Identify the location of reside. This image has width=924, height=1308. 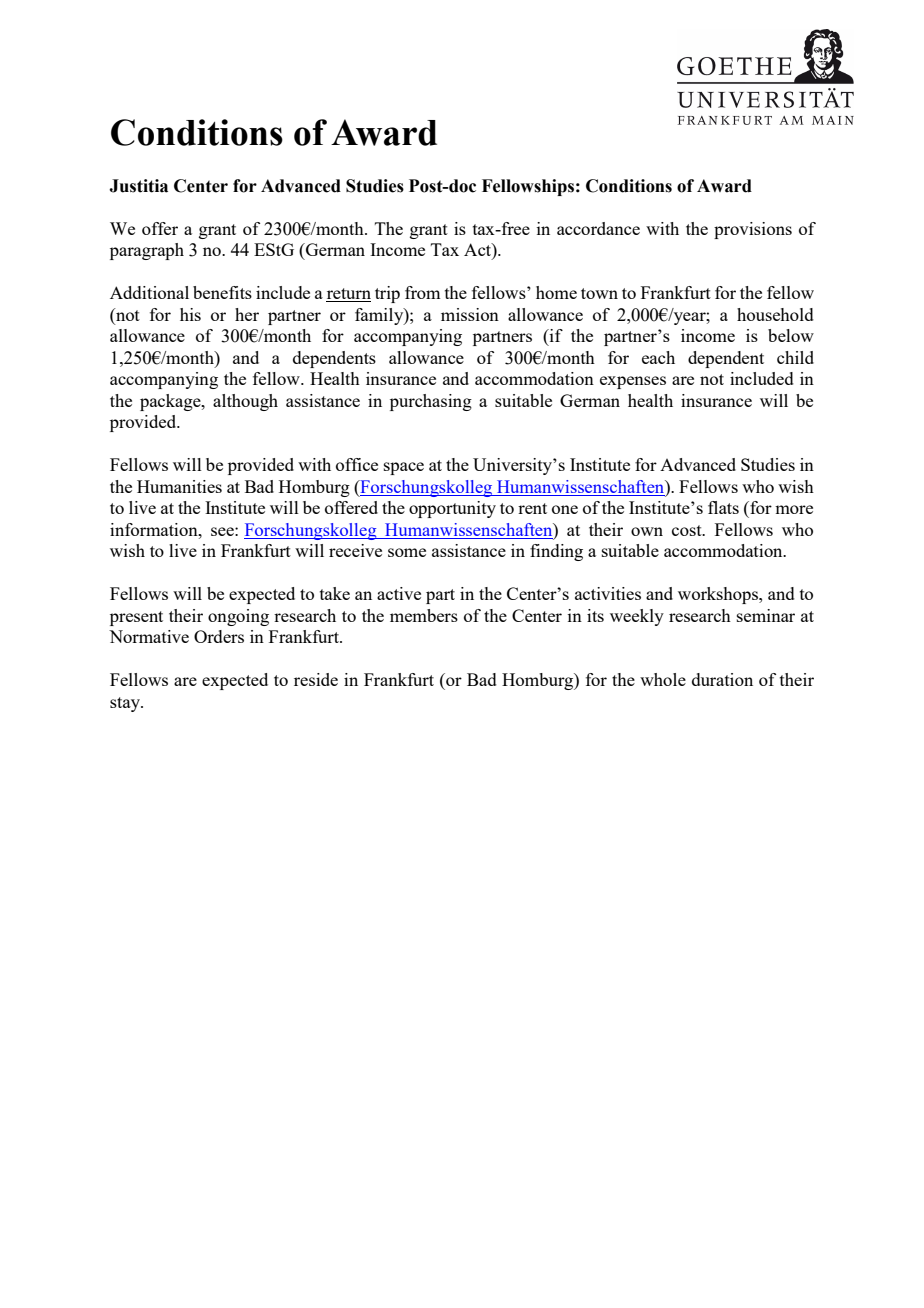
(316, 679).
